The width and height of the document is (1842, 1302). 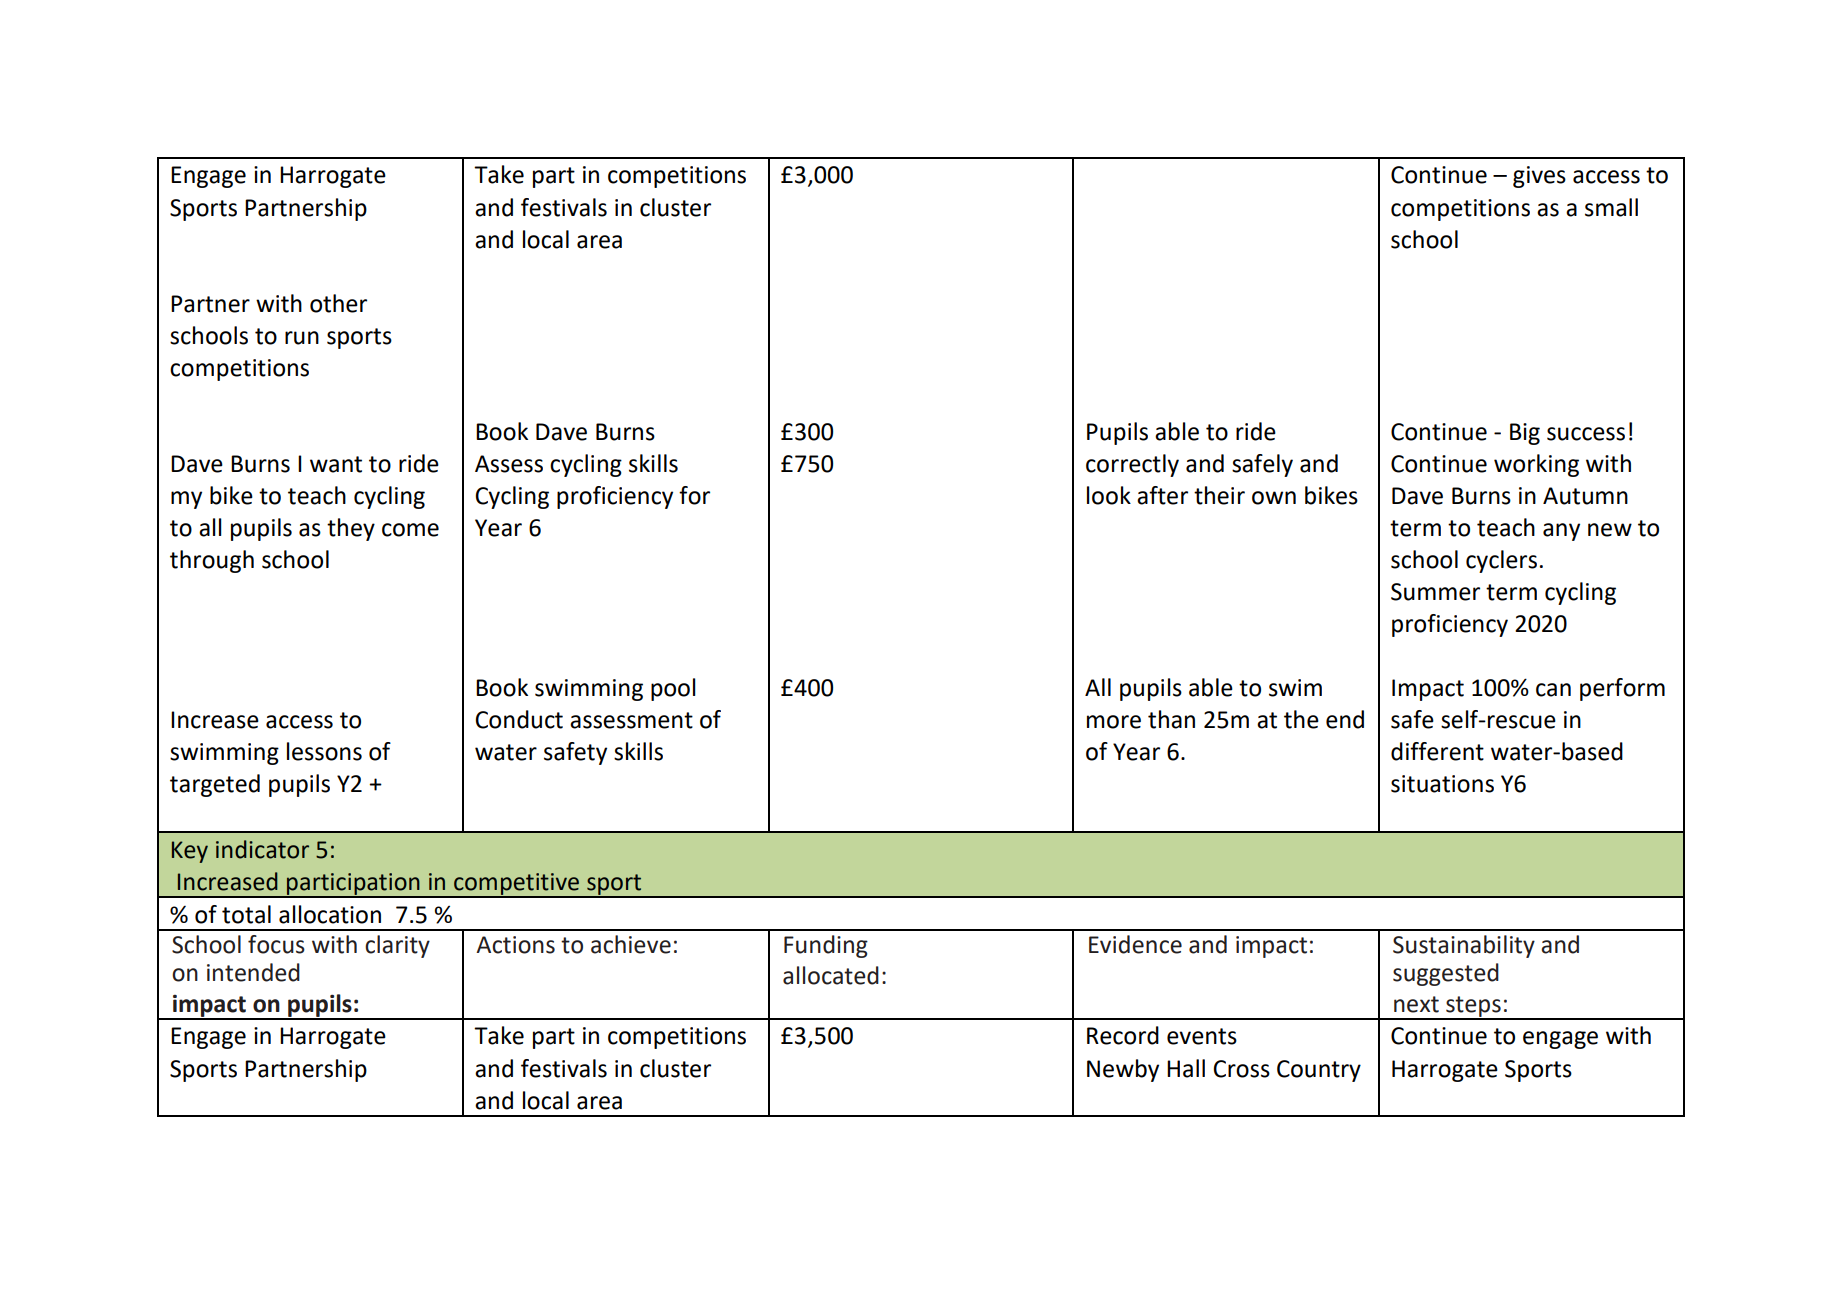 I want to click on working, so click(x=1536, y=465).
